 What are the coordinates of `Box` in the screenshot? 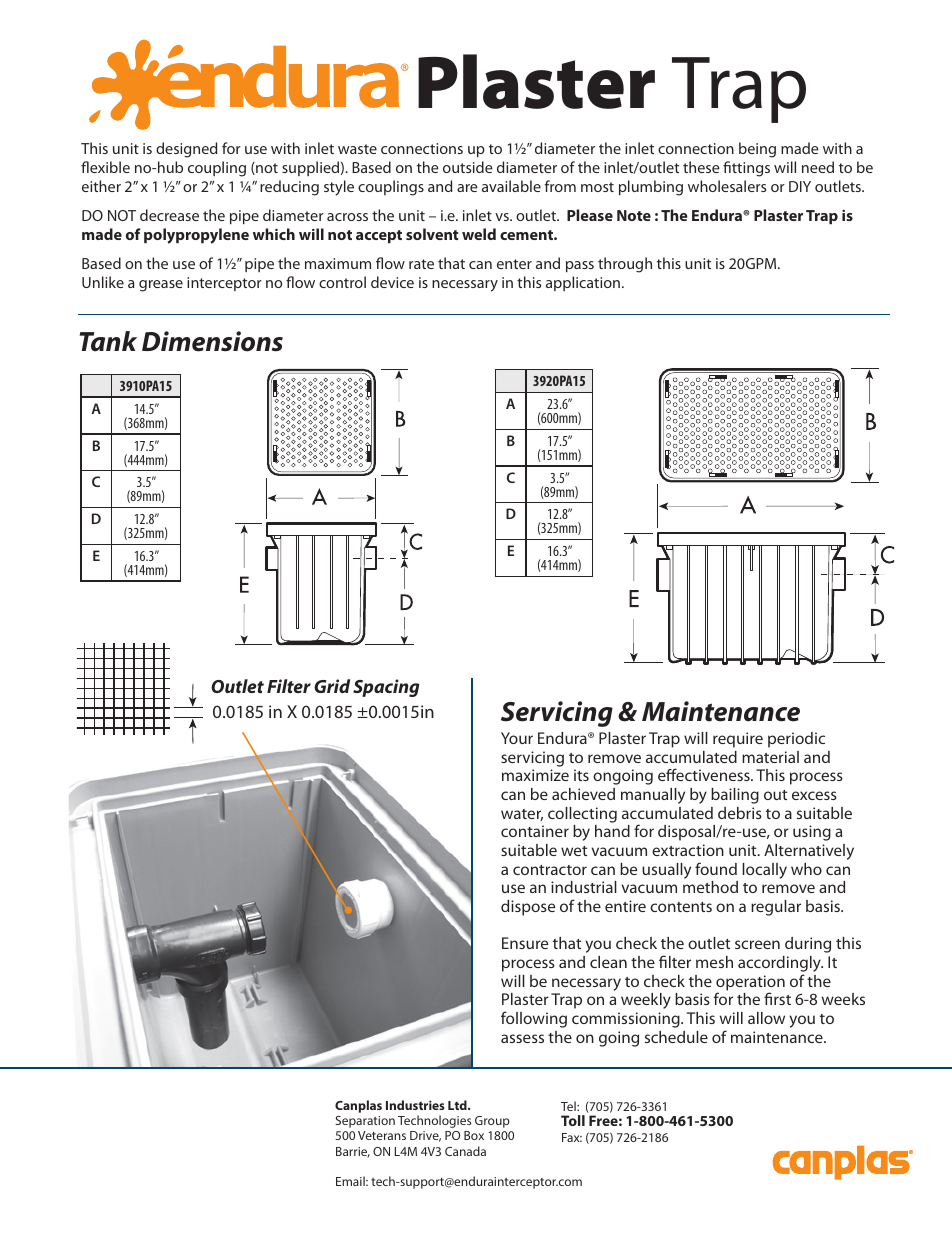 It's located at (474, 1135).
